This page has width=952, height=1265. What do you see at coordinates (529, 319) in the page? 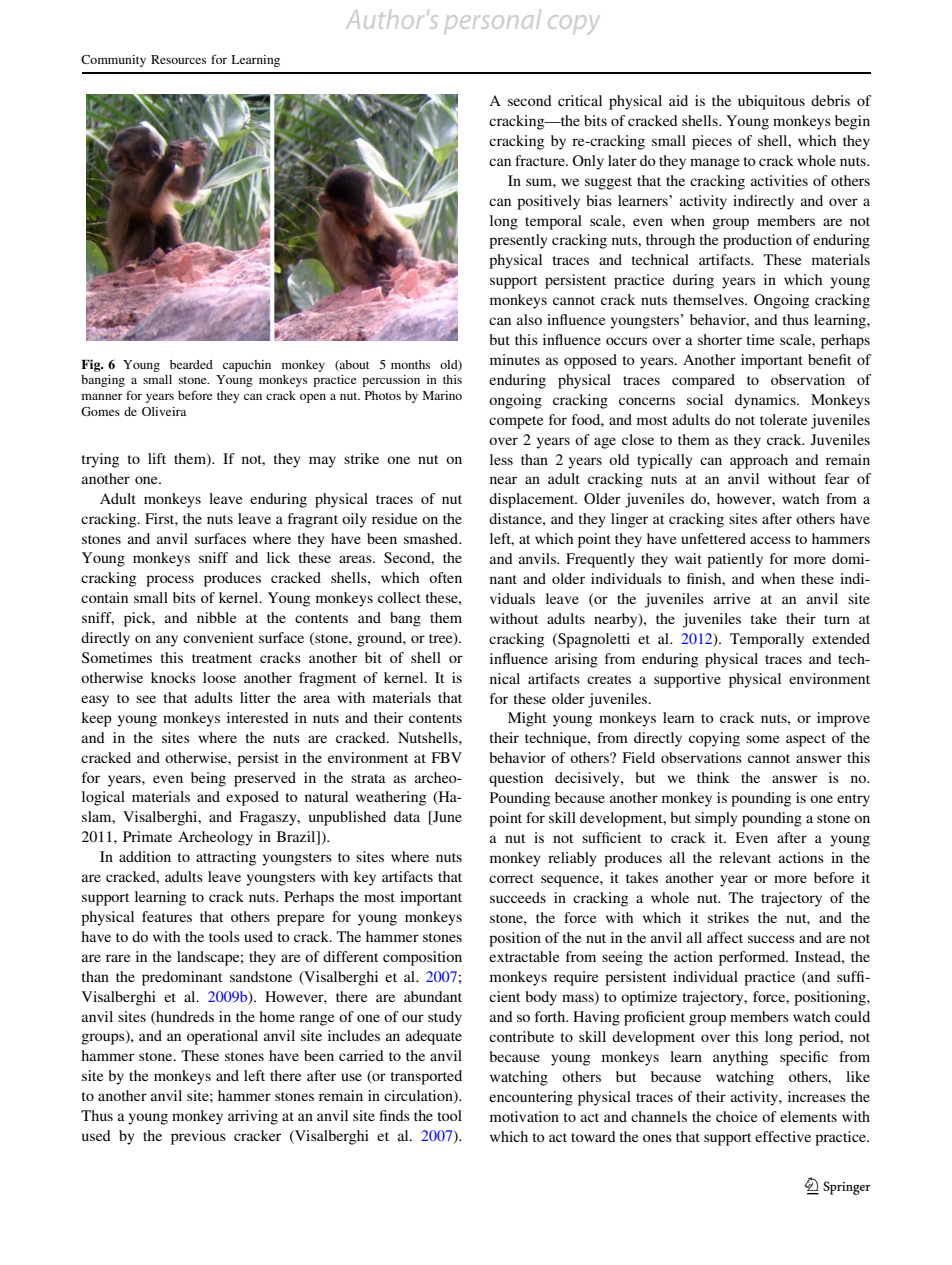
I see `also` at bounding box center [529, 319].
